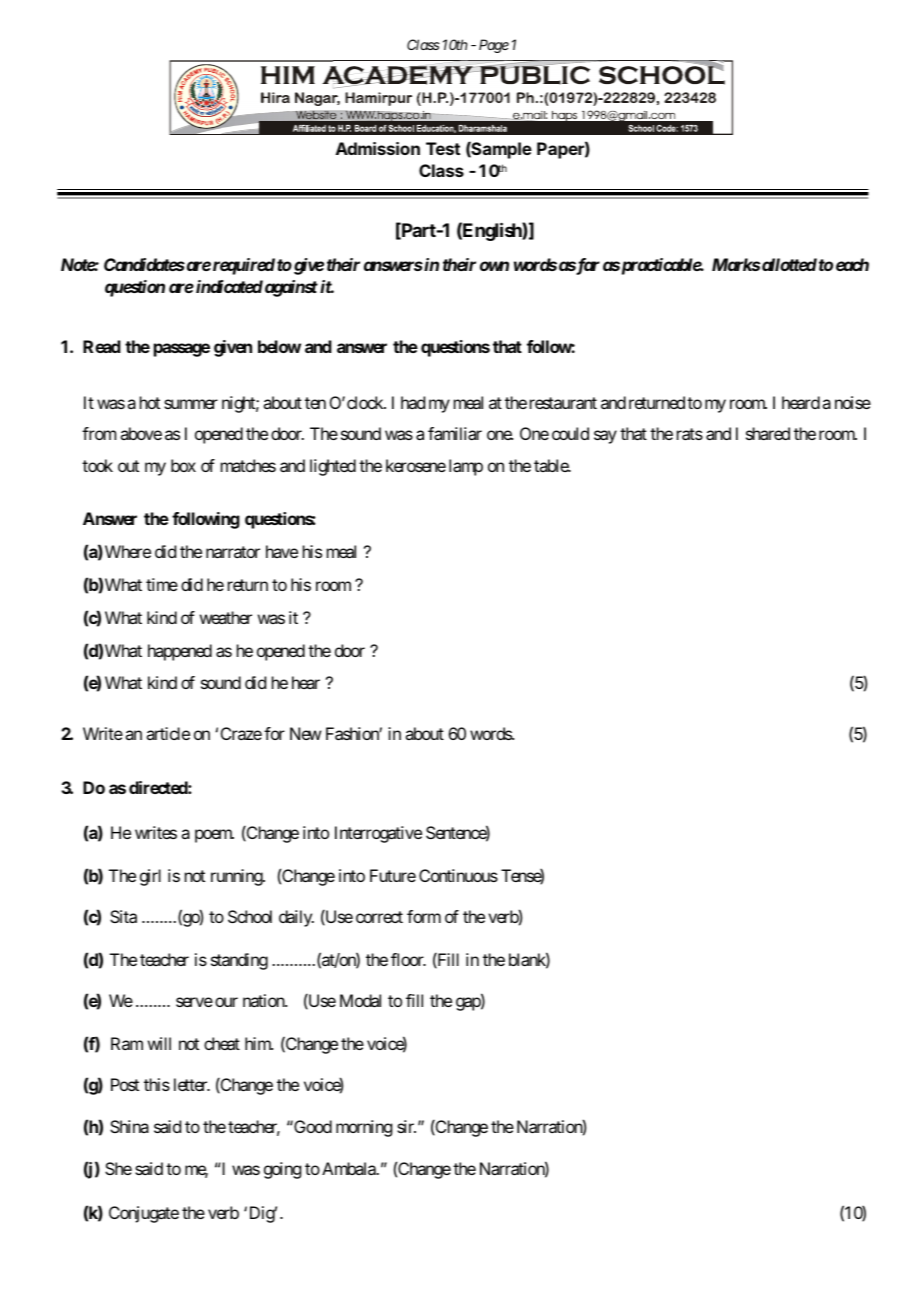  I want to click on morning, so click(364, 1128).
